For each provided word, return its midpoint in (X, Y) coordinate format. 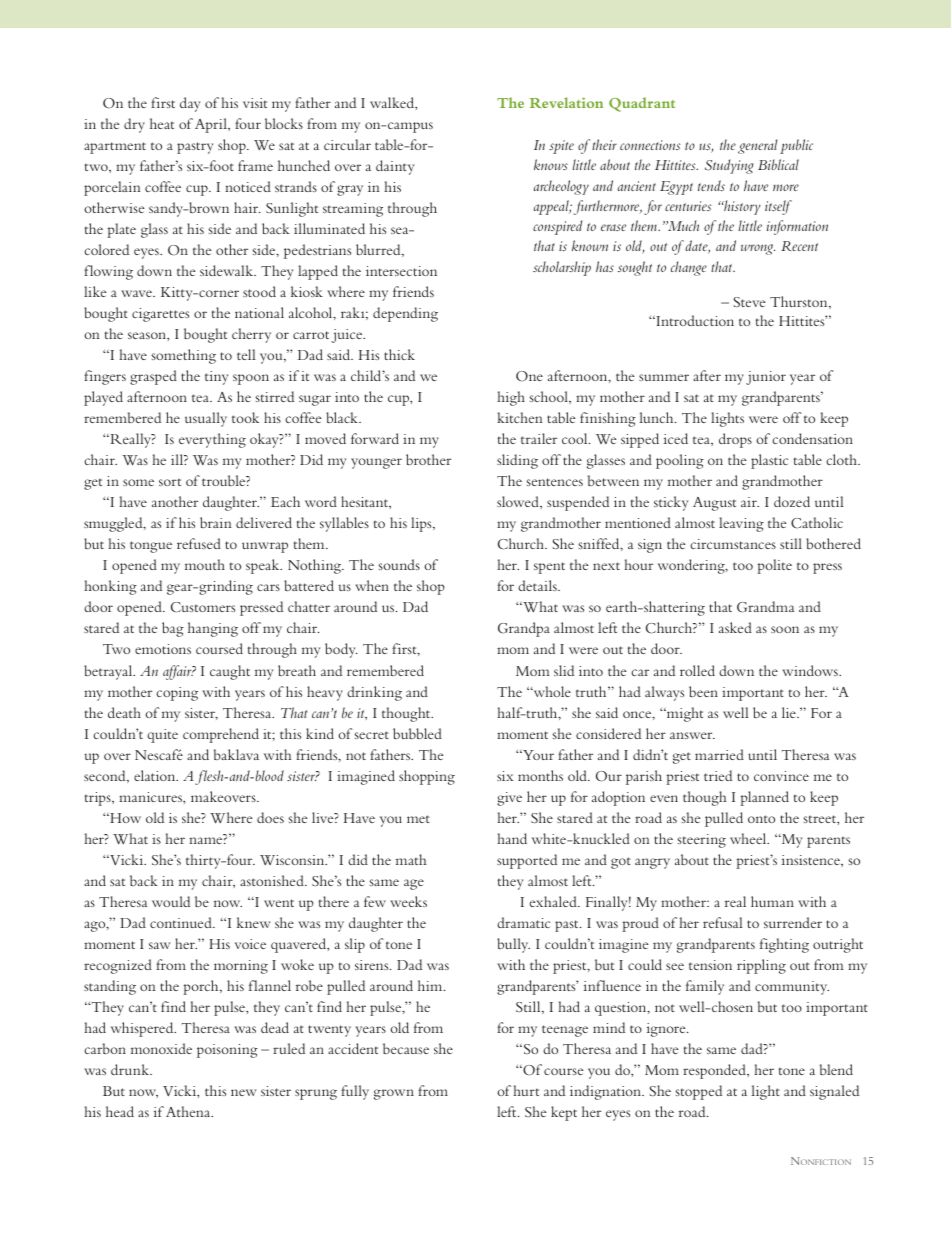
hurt (526, 1090)
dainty (395, 167)
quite (163, 736)
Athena (189, 1111)
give (509, 799)
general (758, 146)
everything (212, 440)
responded (715, 1071)
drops (735, 440)
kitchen (520, 417)
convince (781, 776)
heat (162, 123)
